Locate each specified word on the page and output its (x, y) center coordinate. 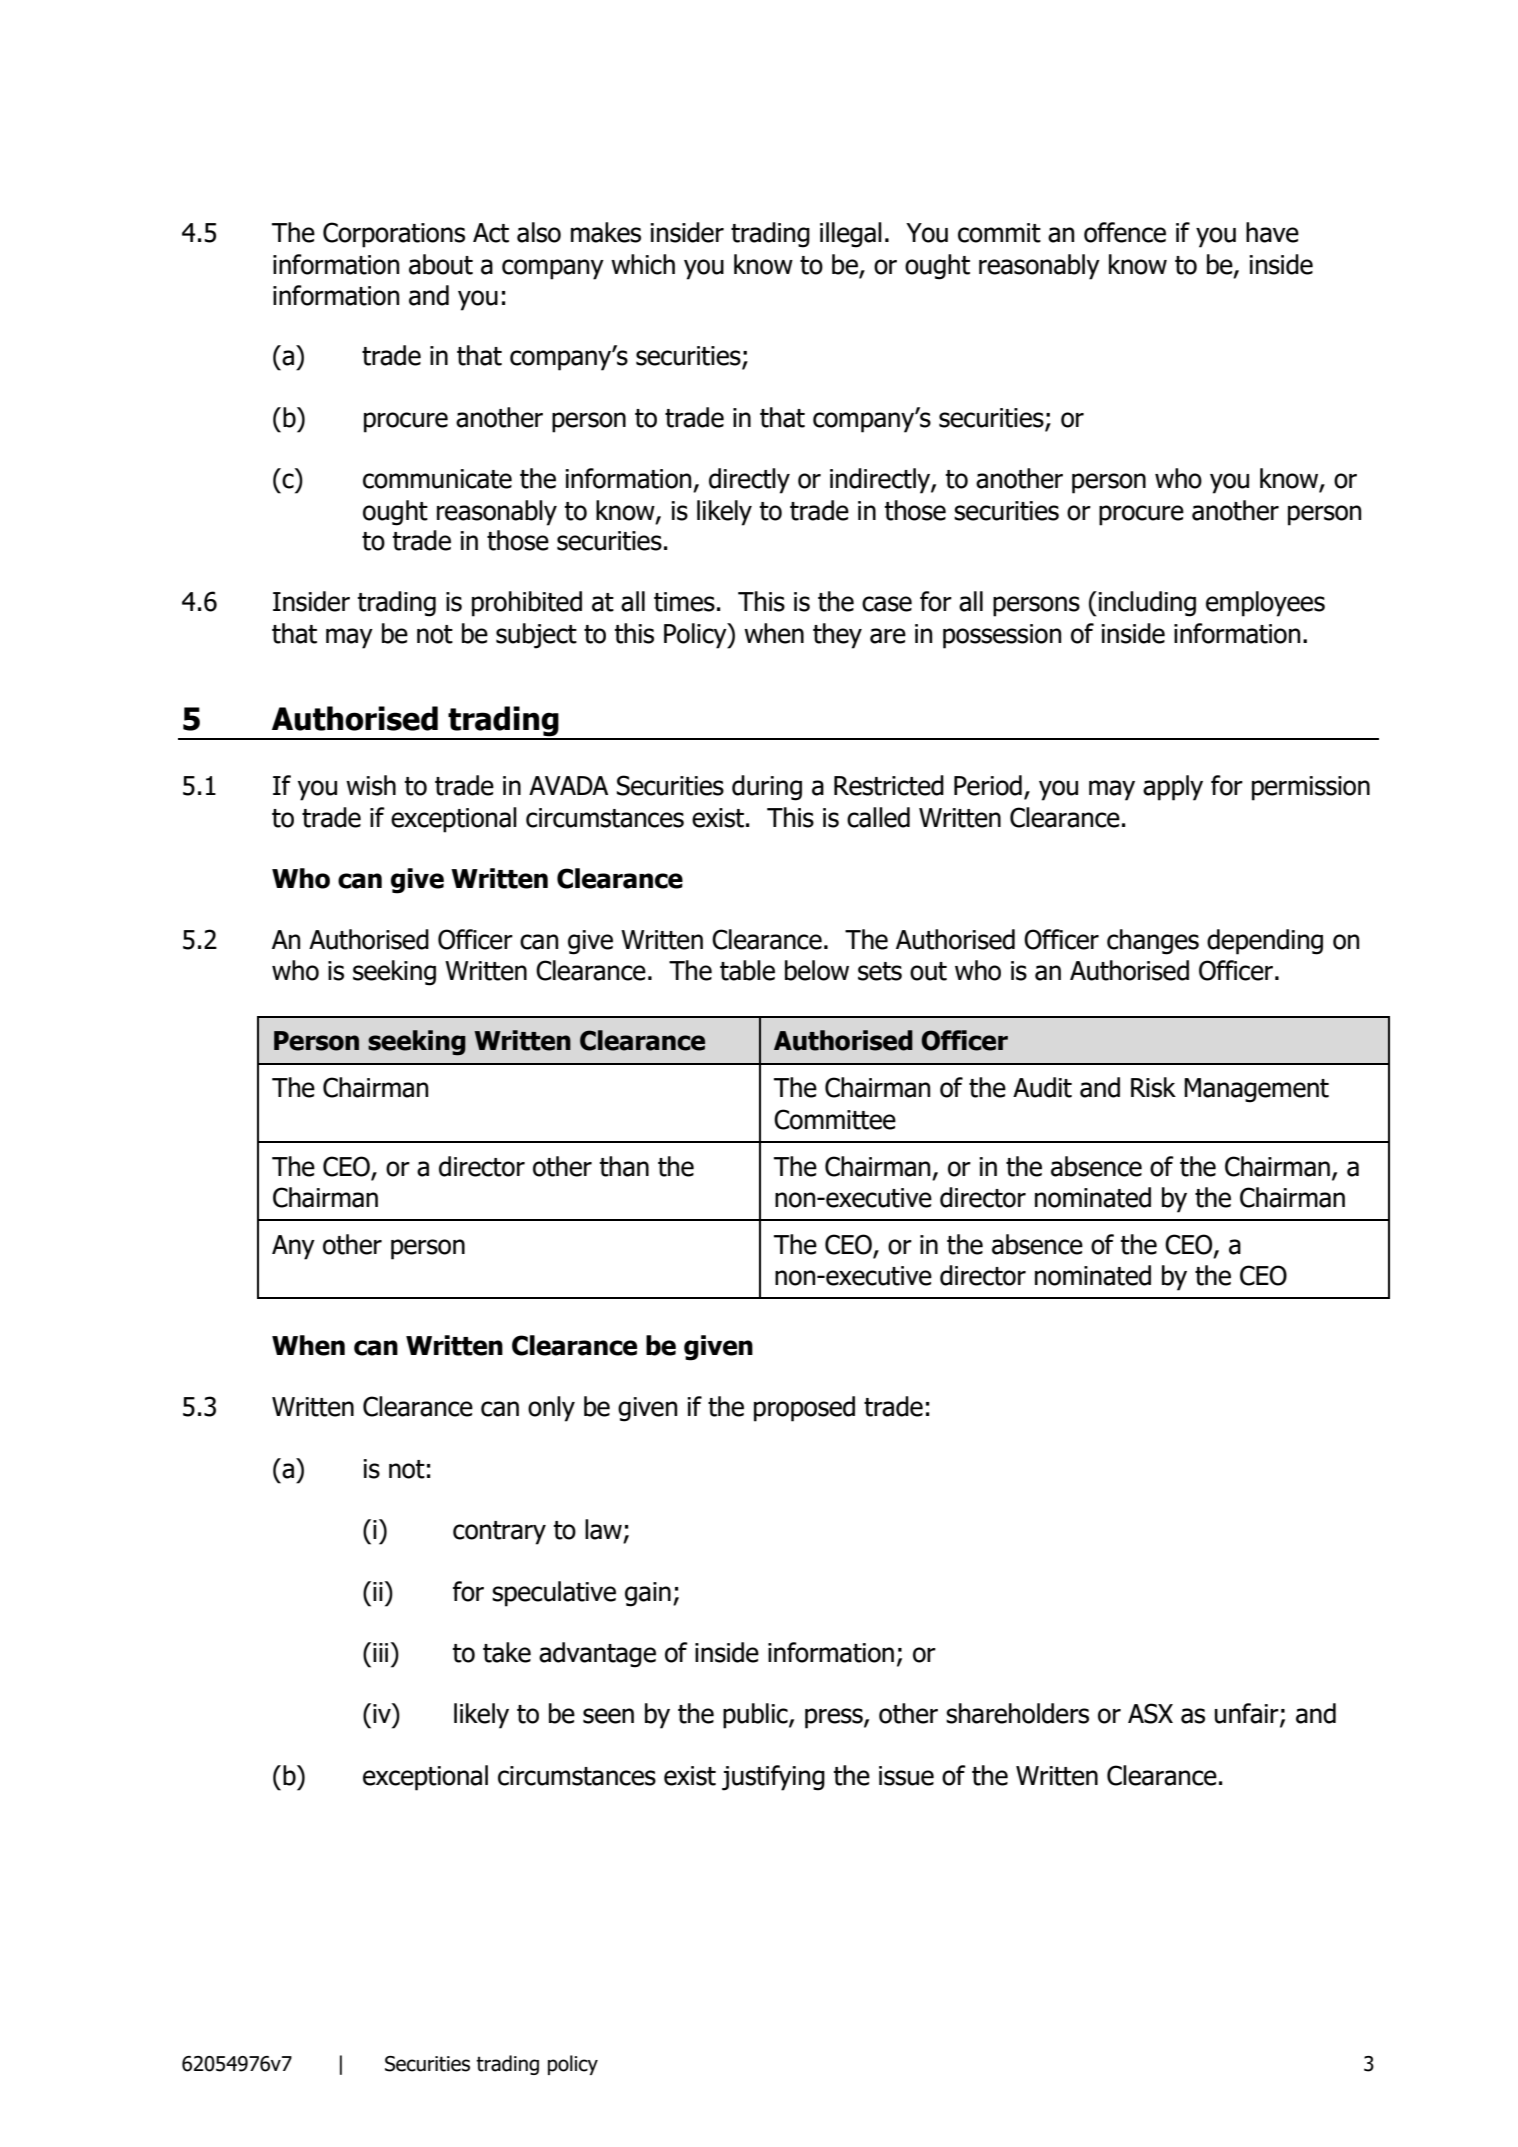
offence (1125, 232)
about (441, 264)
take (507, 1652)
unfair (1248, 1714)
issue (906, 1776)
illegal (851, 235)
